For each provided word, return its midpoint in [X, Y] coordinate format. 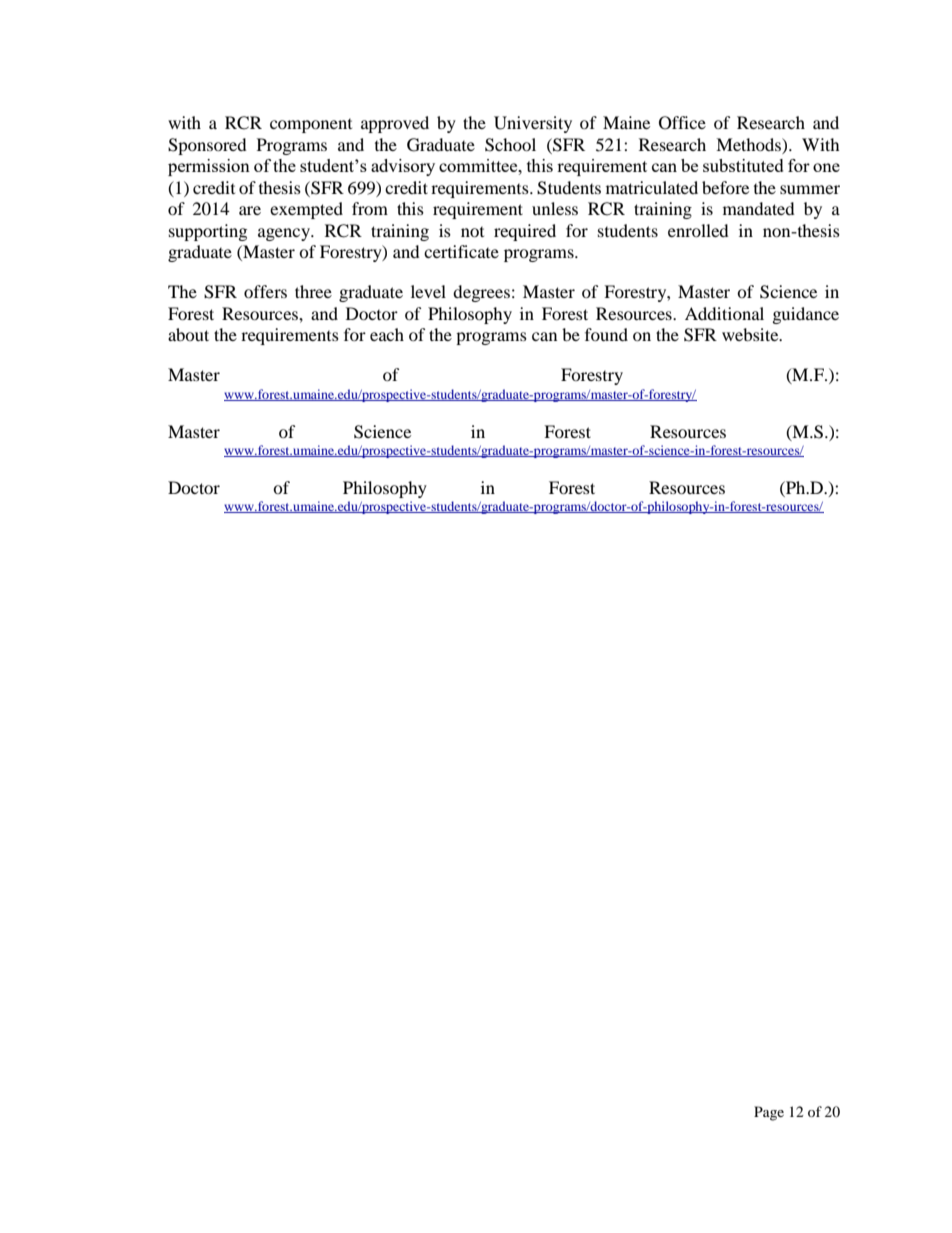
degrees [481, 293]
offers [265, 291]
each [387, 334]
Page [769, 1113]
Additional [724, 313]
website [751, 334]
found [606, 334]
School [510, 145]
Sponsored [207, 146]
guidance [806, 315]
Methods [749, 144]
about [188, 334]
